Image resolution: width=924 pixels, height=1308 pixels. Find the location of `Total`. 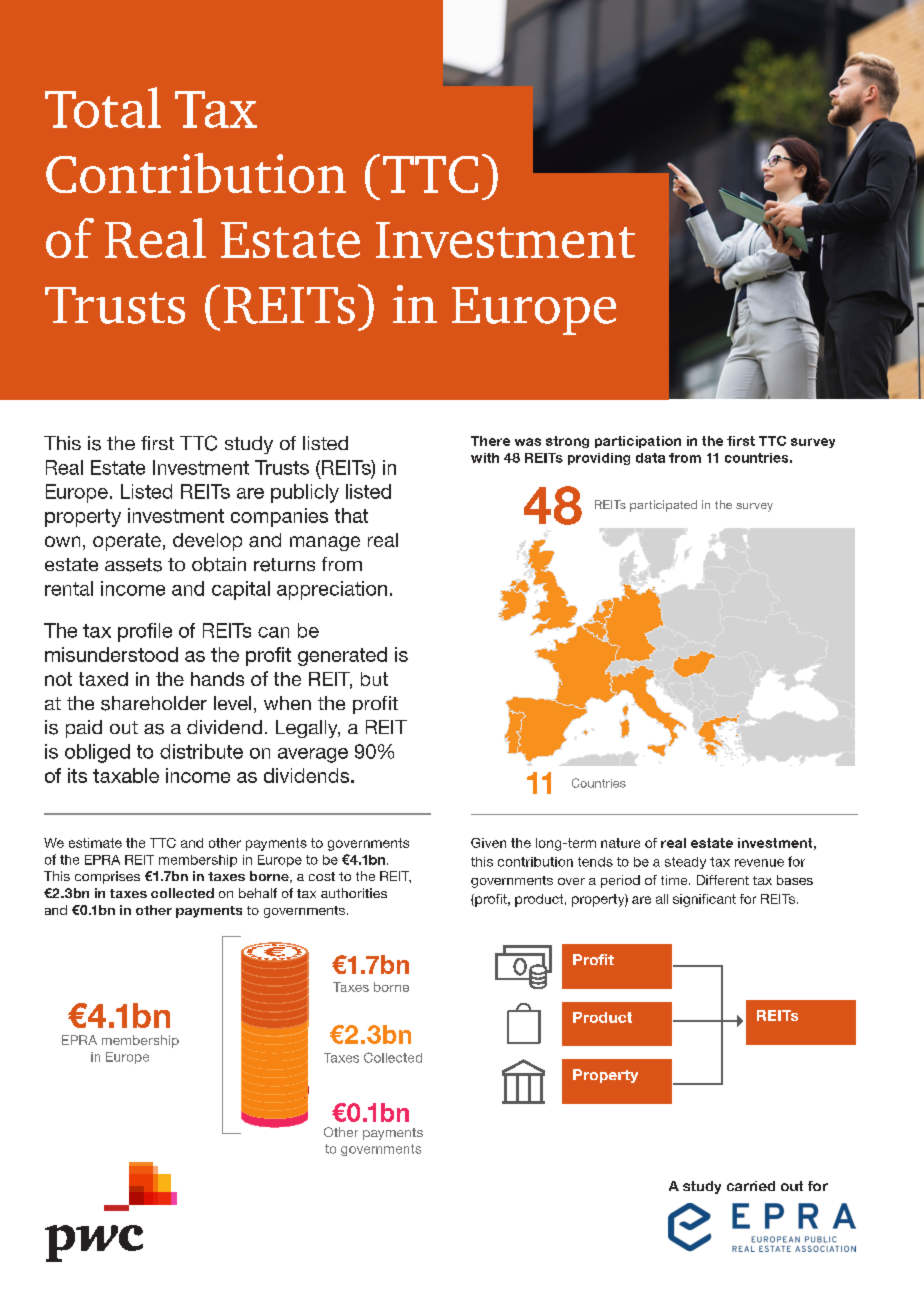

Total is located at coordinates (103, 107).
